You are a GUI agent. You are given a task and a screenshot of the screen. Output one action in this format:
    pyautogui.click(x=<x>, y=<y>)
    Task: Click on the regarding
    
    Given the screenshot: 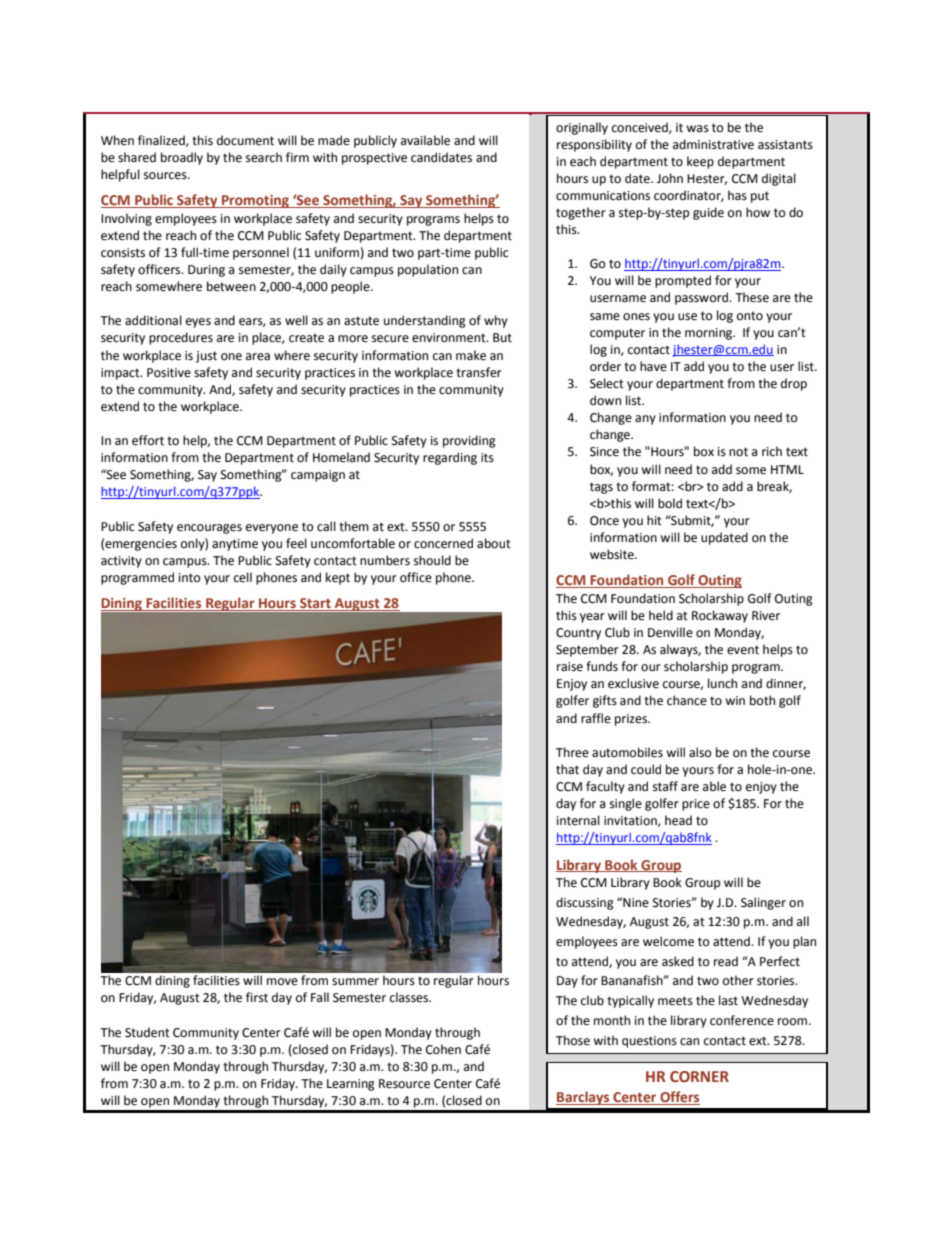 What is the action you would take?
    pyautogui.click(x=450, y=458)
